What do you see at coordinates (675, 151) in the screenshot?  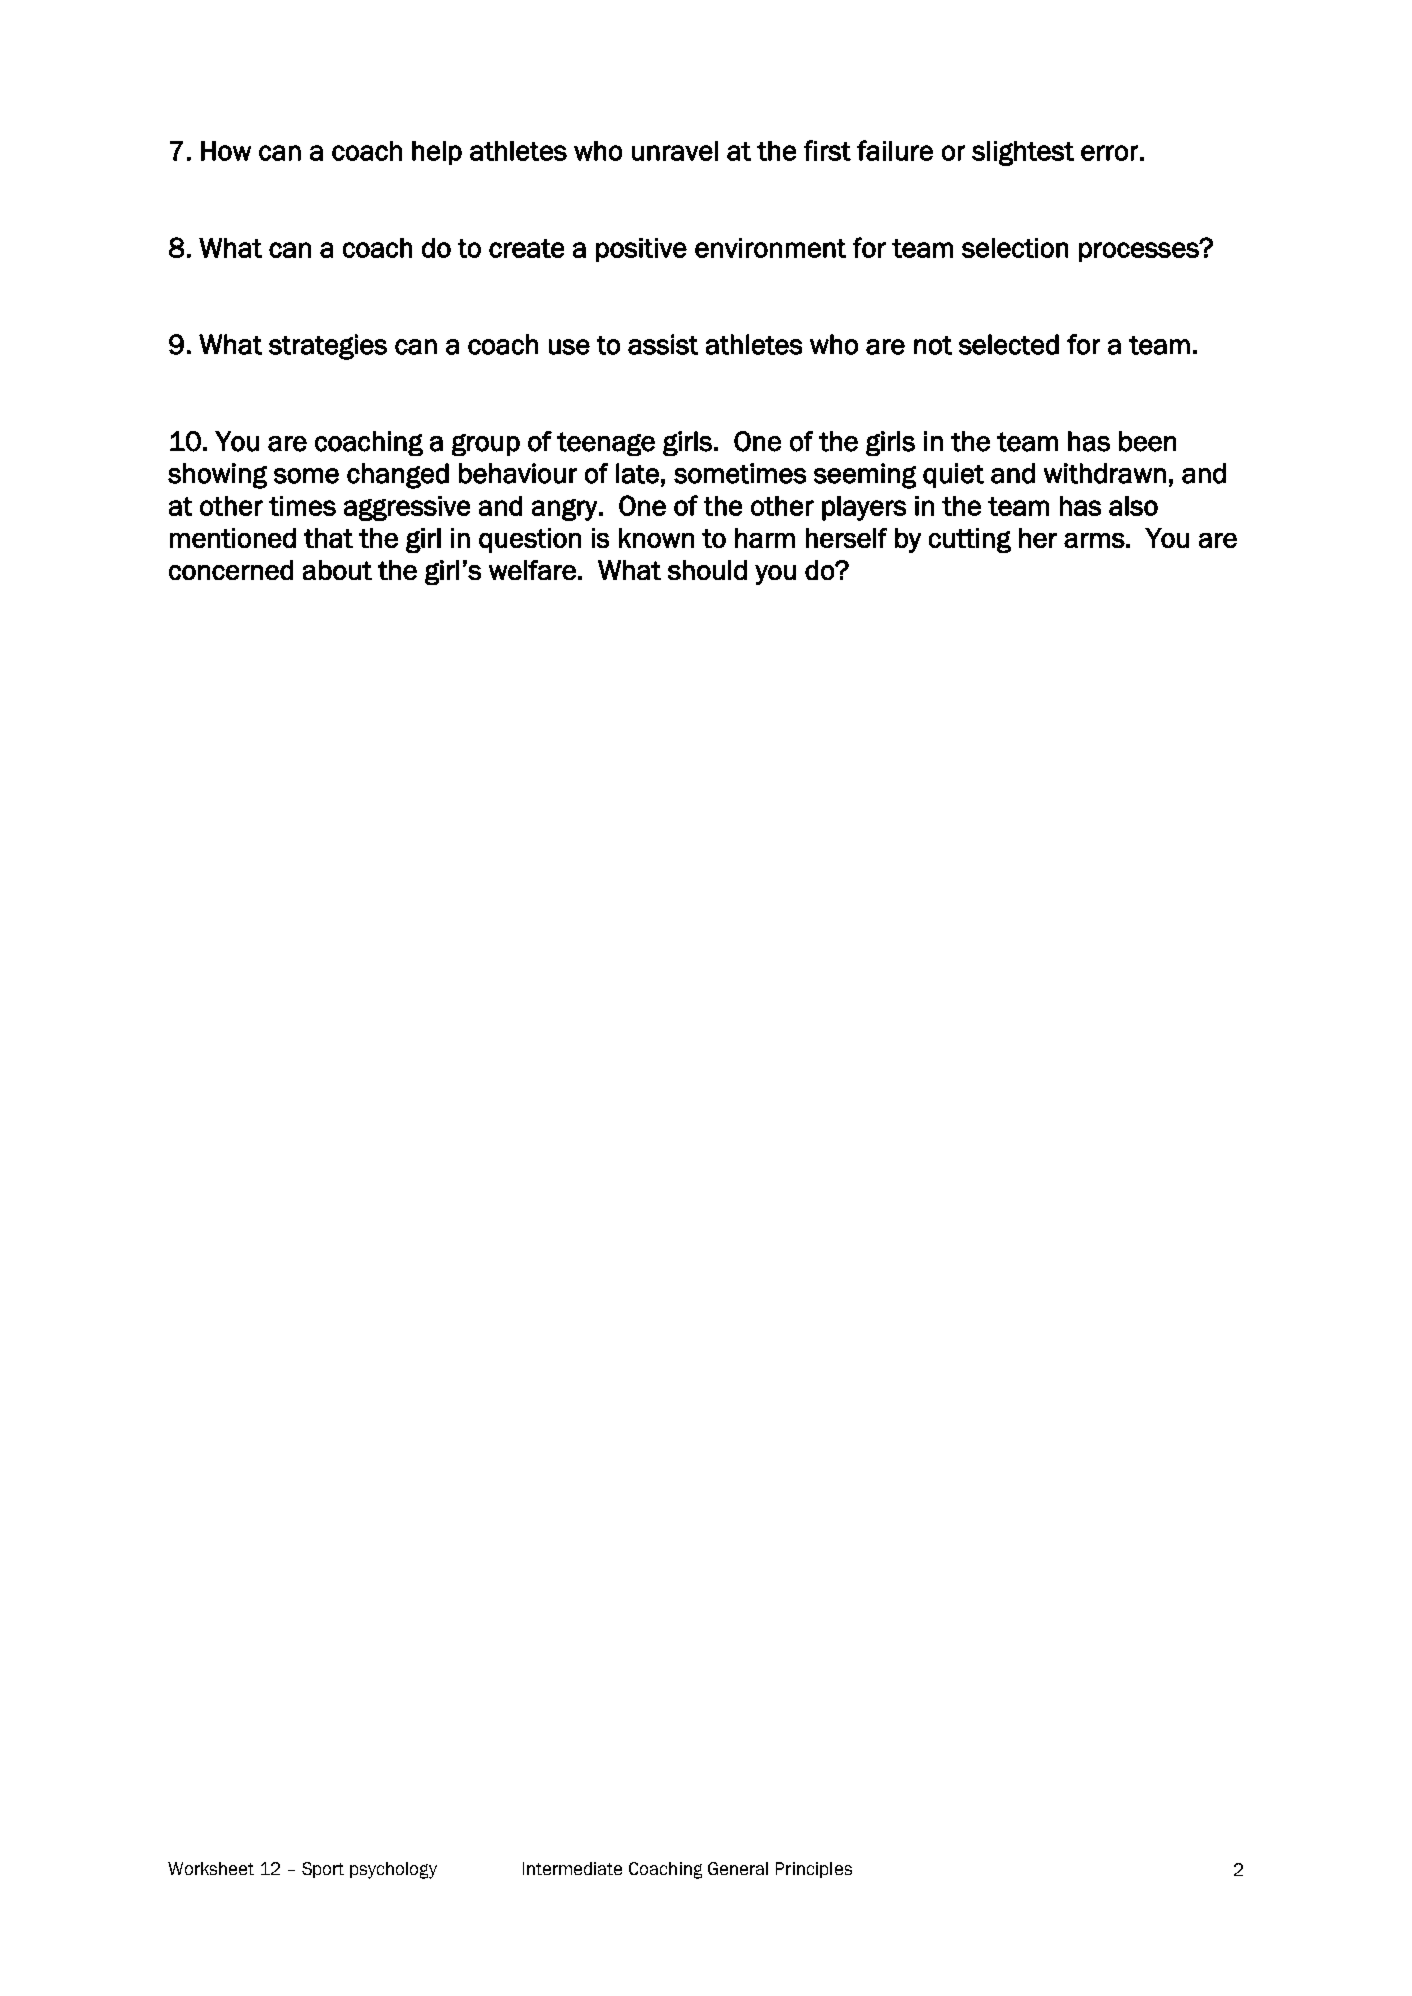 I see `unravel` at bounding box center [675, 151].
